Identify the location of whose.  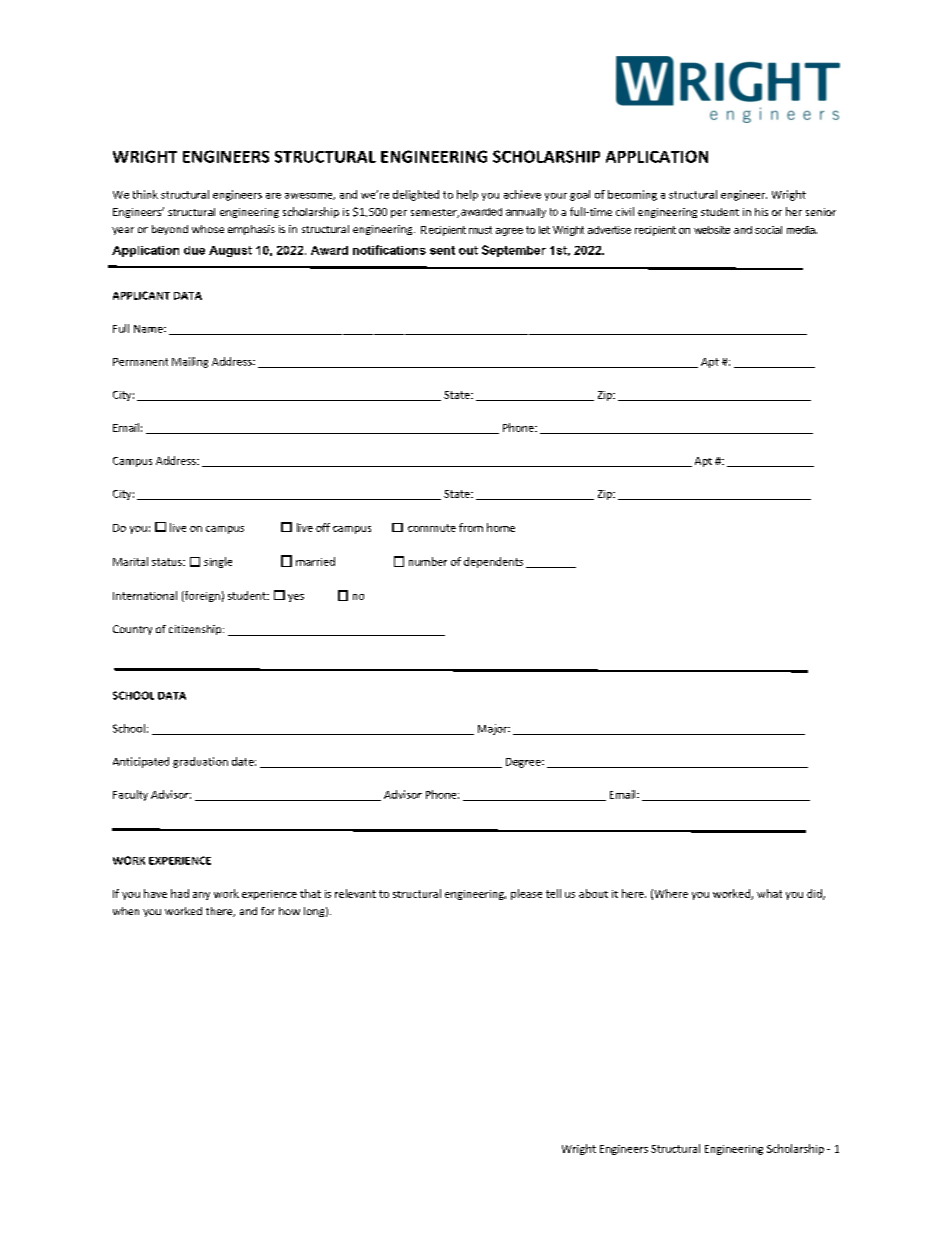
(208, 229).
